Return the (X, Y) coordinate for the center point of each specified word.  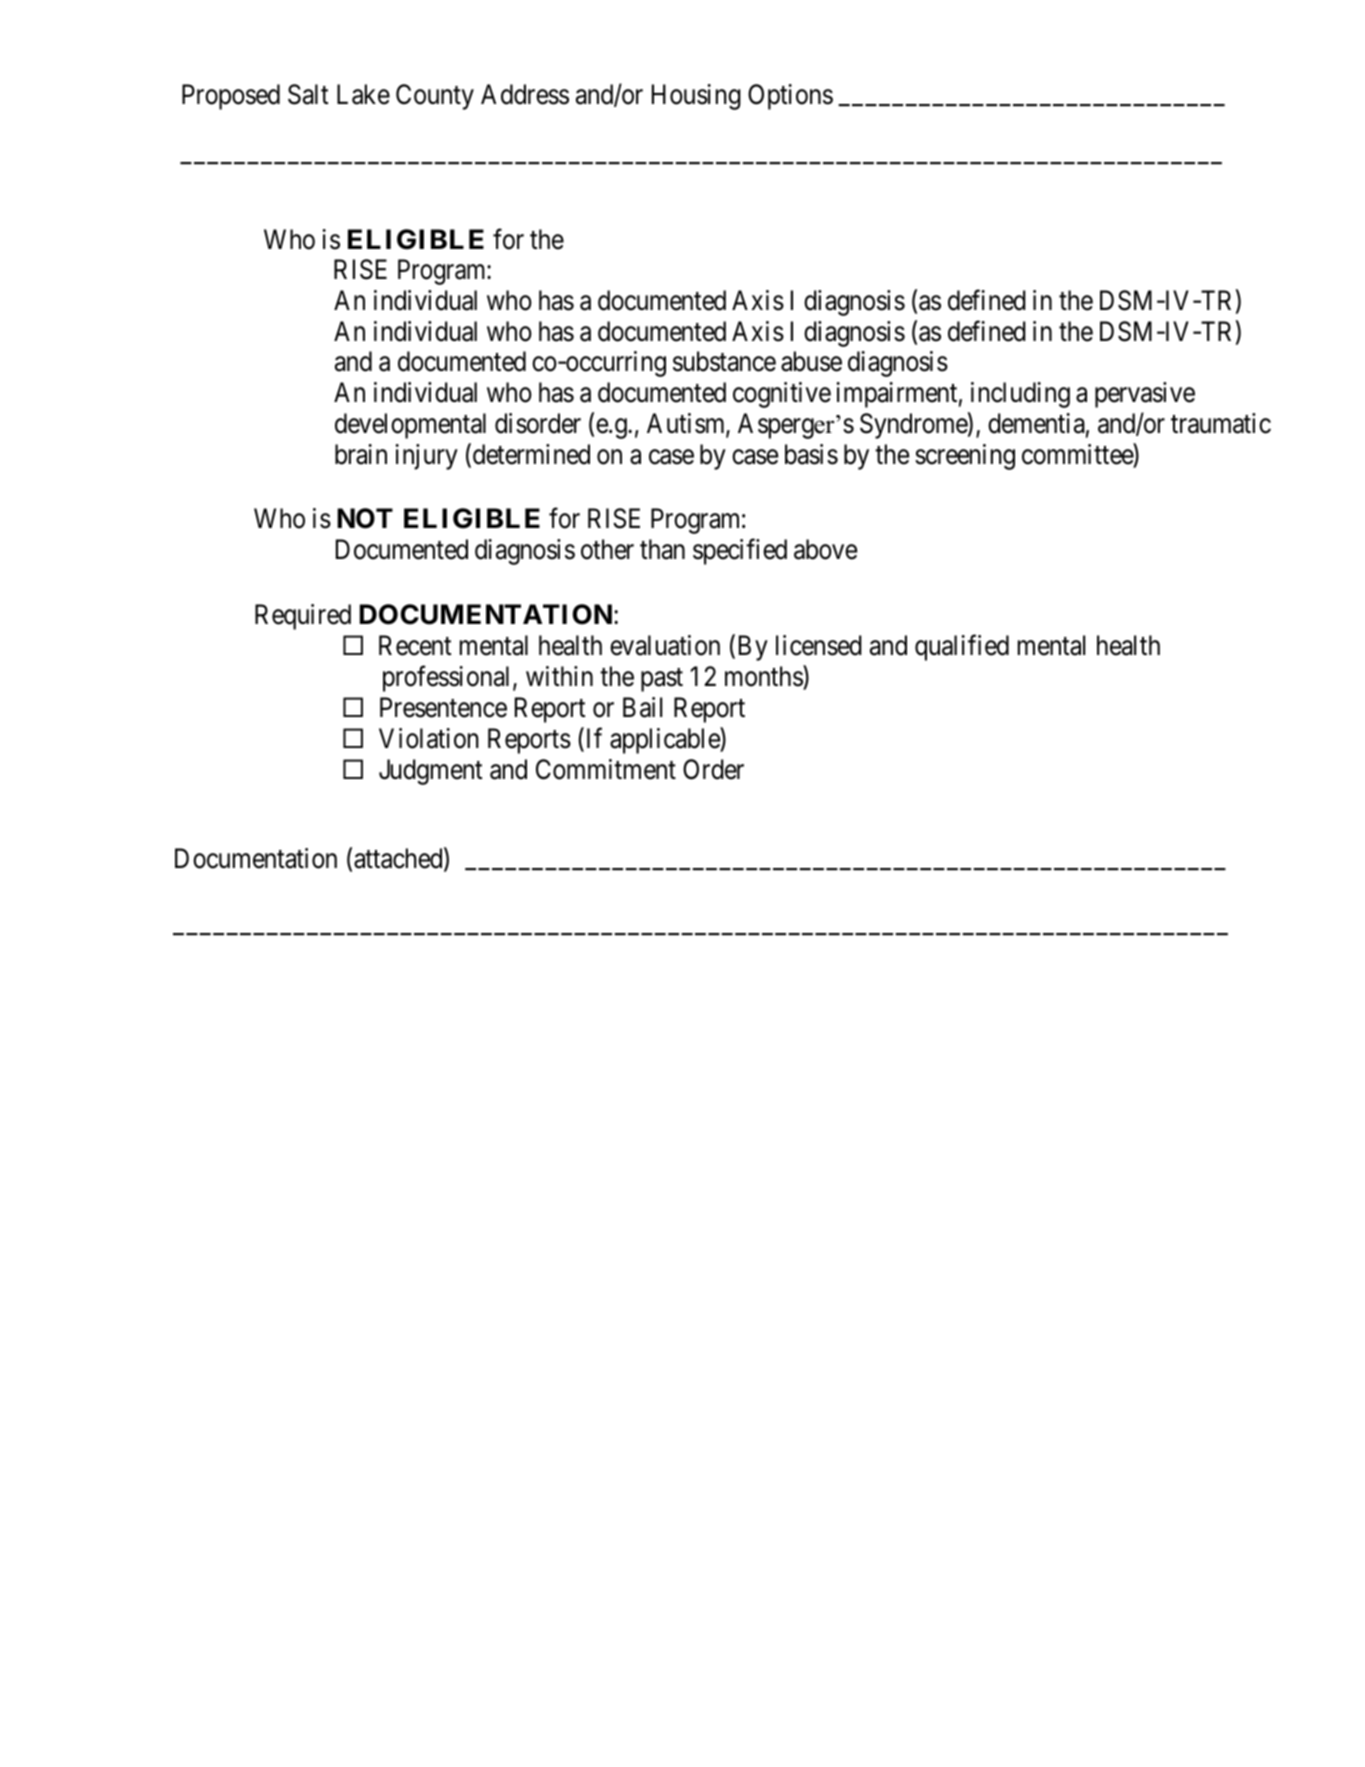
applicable (665, 741)
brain (361, 454)
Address (525, 94)
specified (740, 552)
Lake (363, 94)
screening (965, 457)
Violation (429, 738)
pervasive (1145, 395)
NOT (365, 518)
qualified (962, 648)
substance (724, 361)
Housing (696, 97)
